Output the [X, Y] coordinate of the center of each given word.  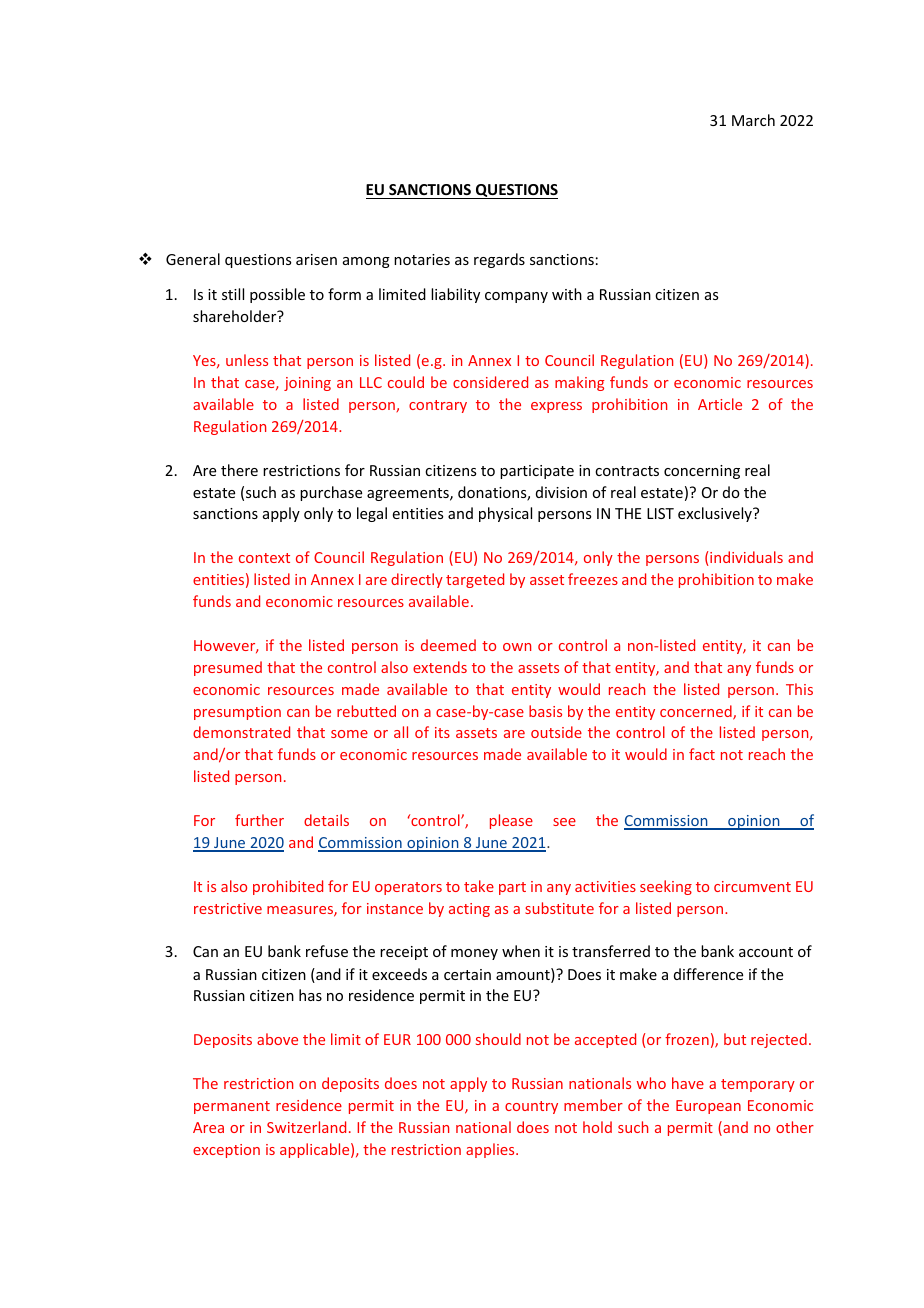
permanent [232, 1107]
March [753, 120]
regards [499, 260]
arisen [316, 259]
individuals [746, 557]
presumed [228, 668]
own [517, 647]
